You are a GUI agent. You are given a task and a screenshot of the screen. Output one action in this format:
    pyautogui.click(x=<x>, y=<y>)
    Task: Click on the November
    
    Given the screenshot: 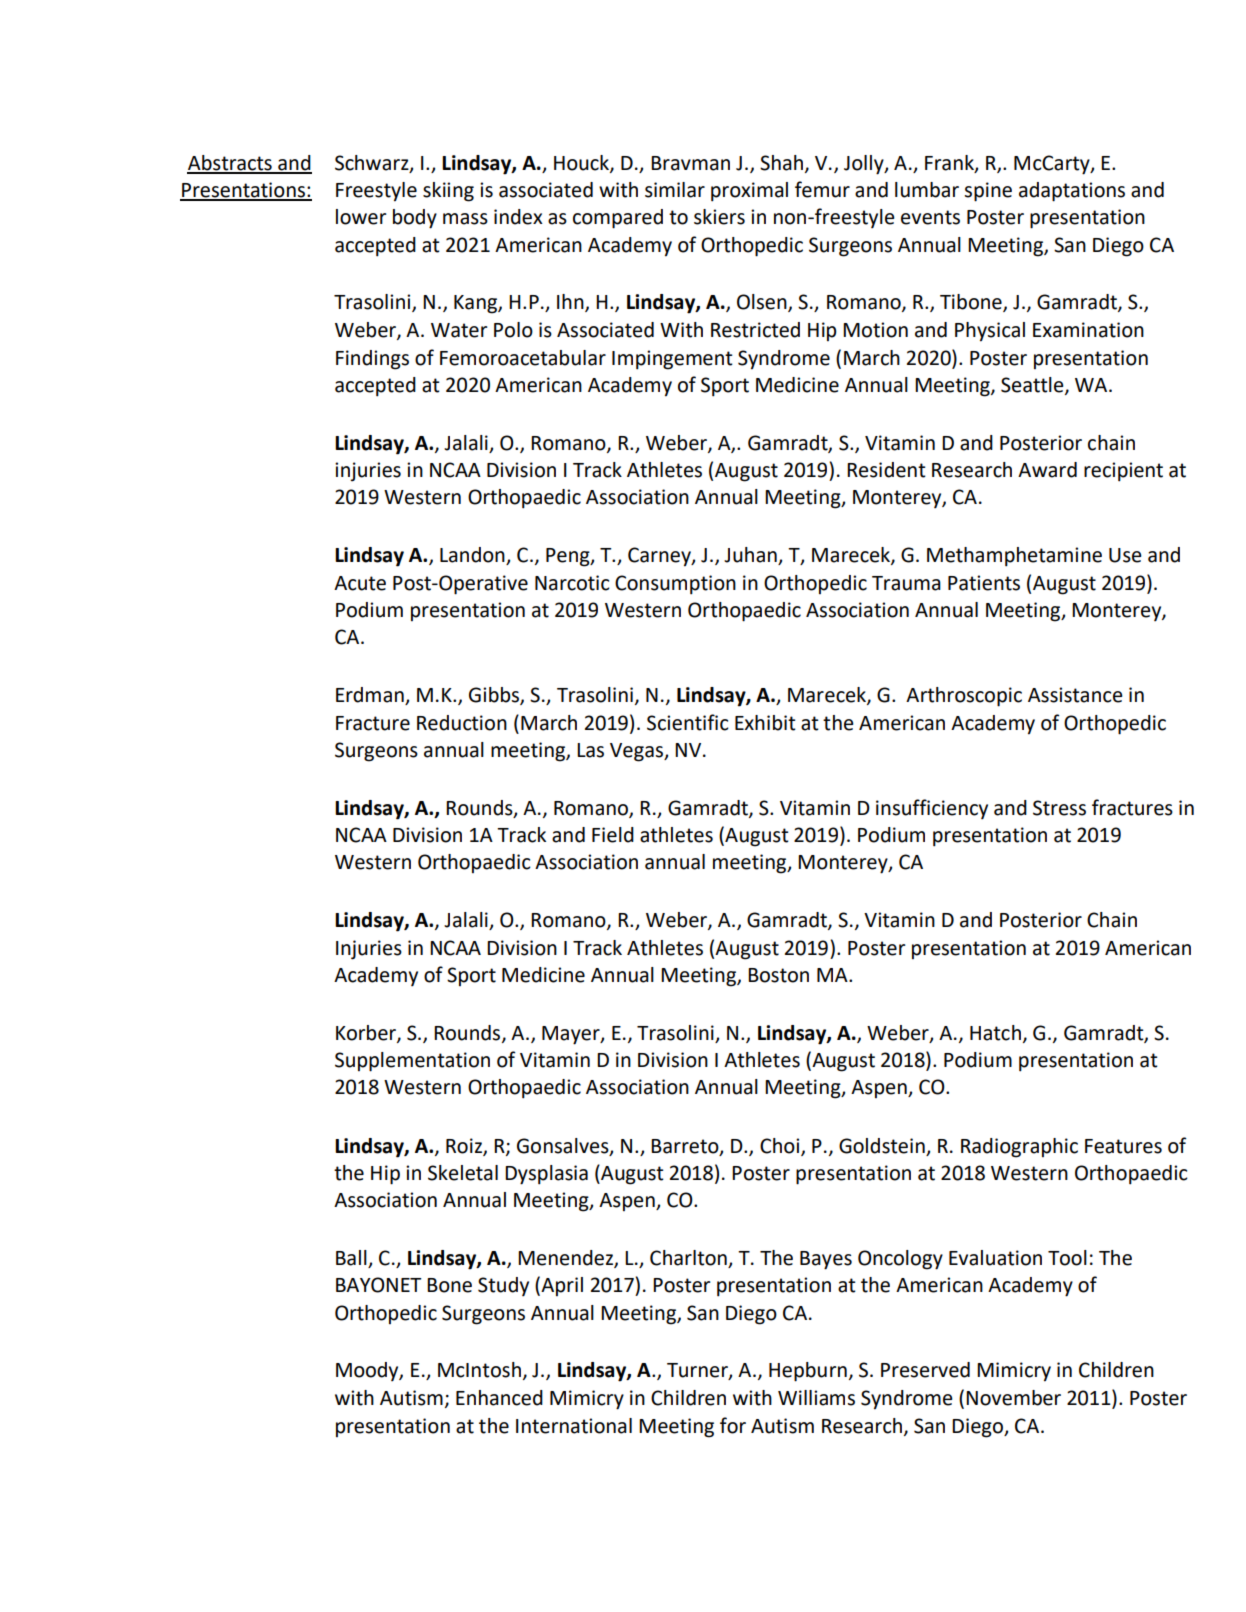 What is the action you would take?
    pyautogui.click(x=1013, y=1398)
